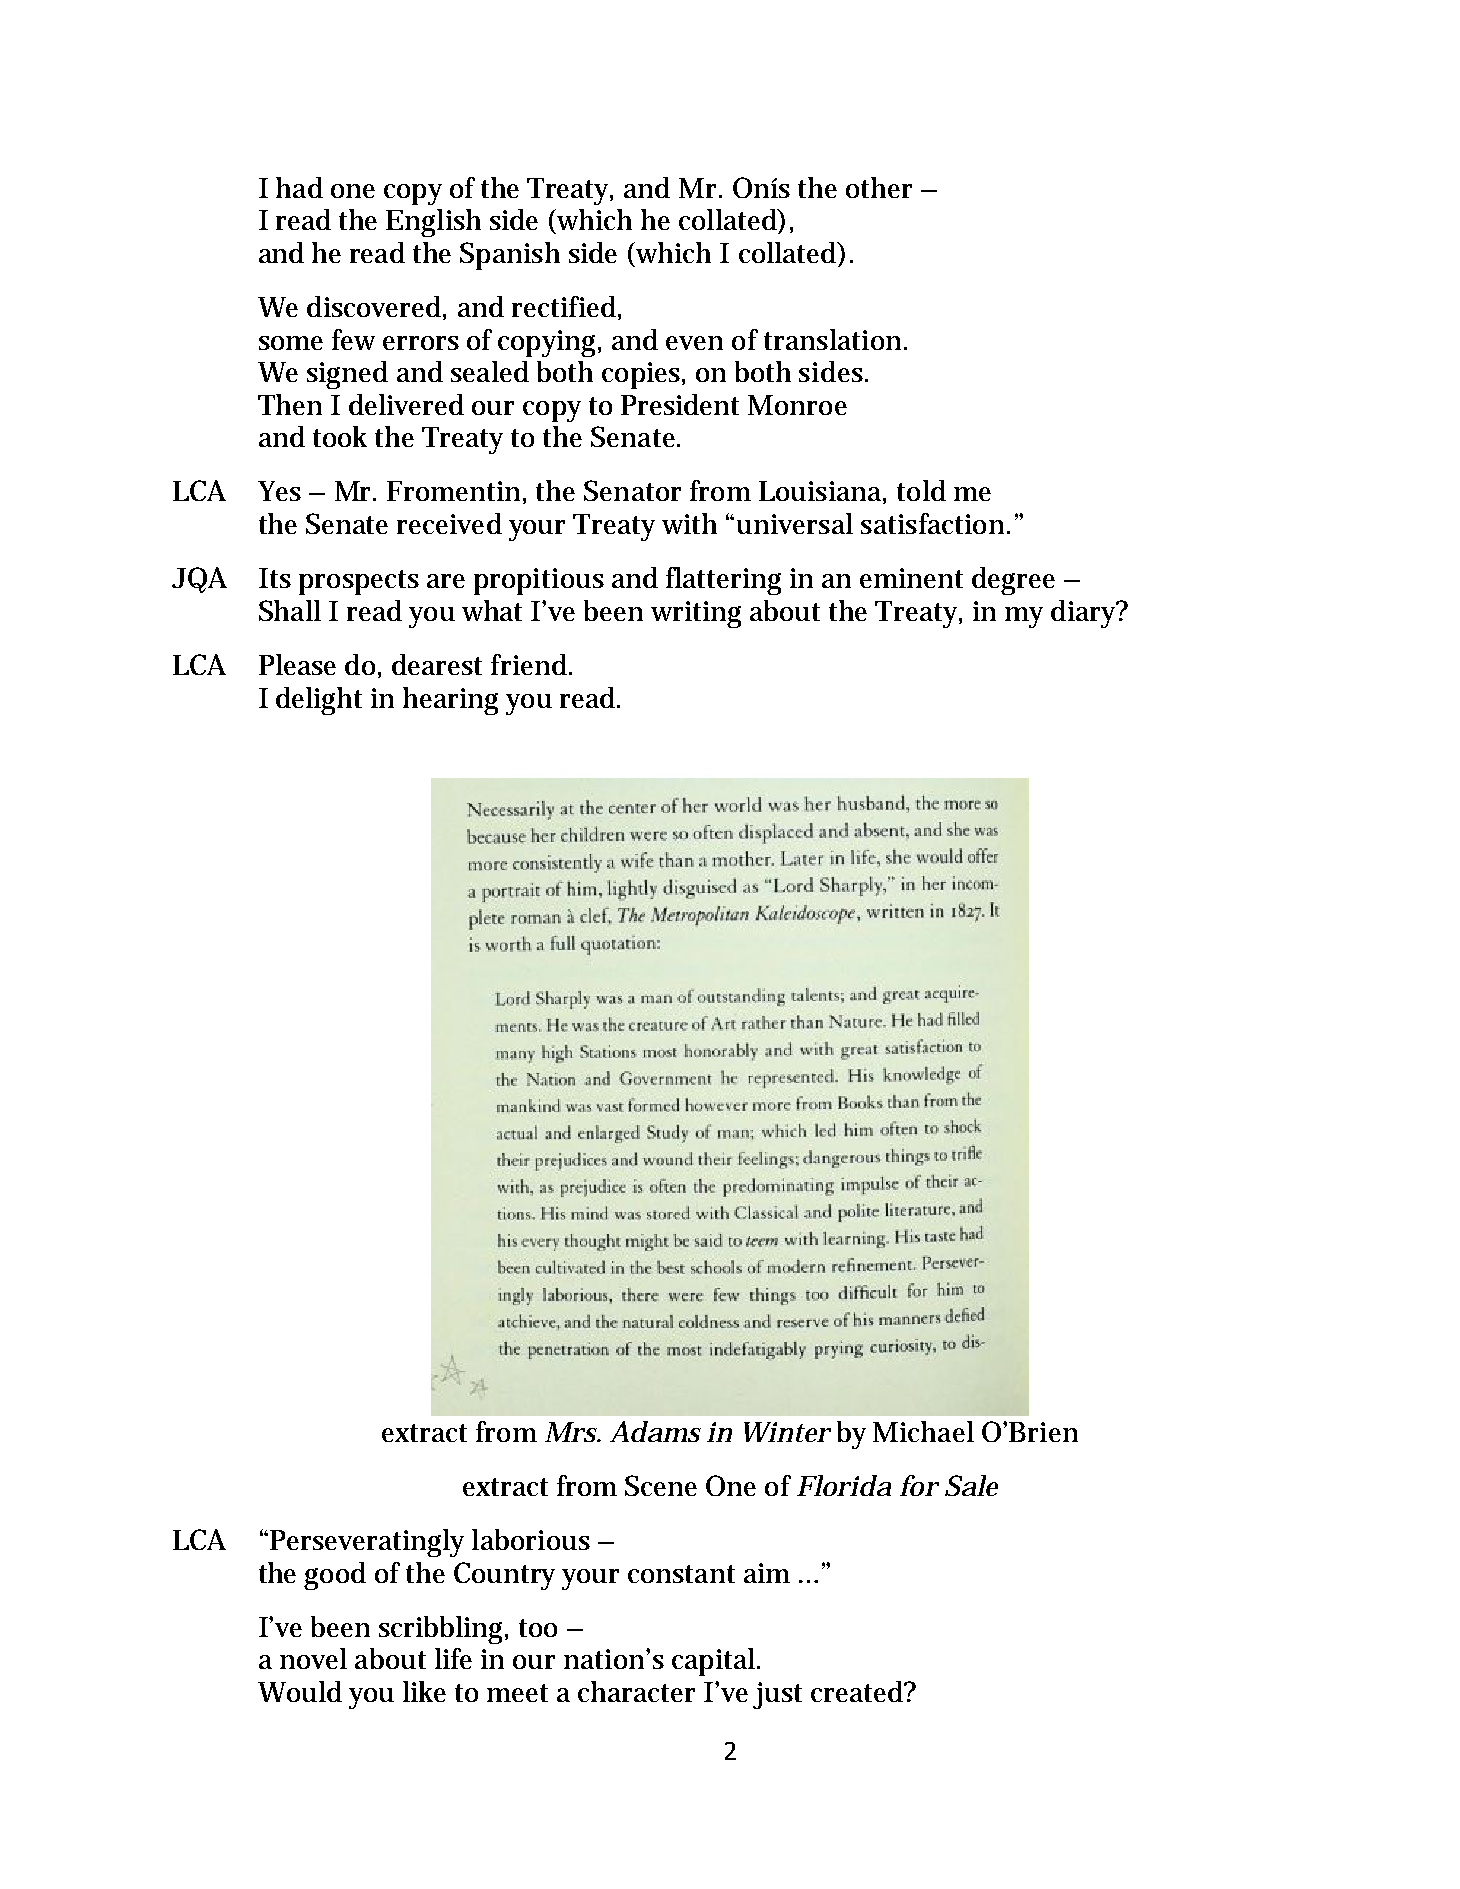  I want to click on other, so click(879, 187).
